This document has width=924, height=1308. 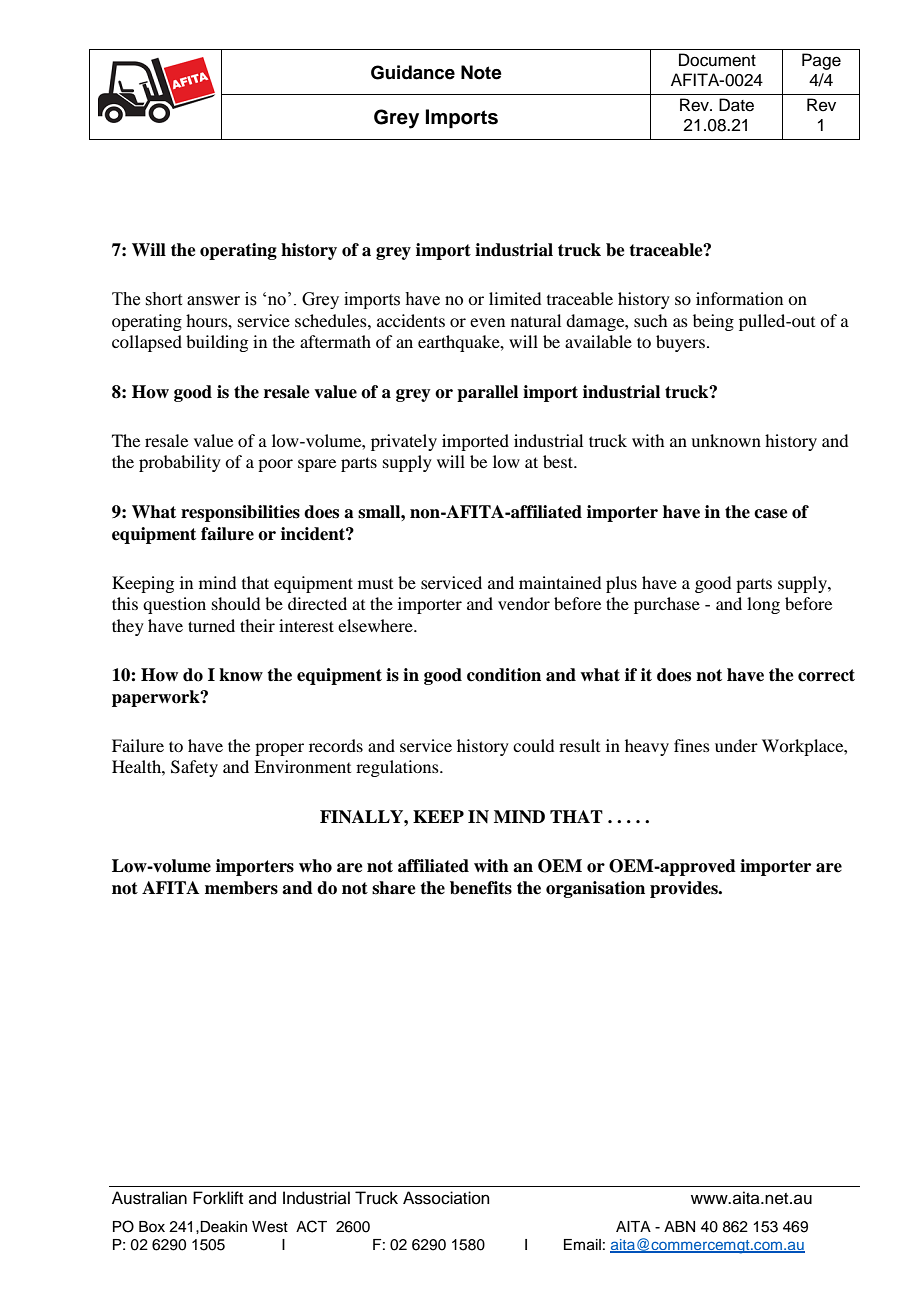 I want to click on Note, so click(x=481, y=72).
